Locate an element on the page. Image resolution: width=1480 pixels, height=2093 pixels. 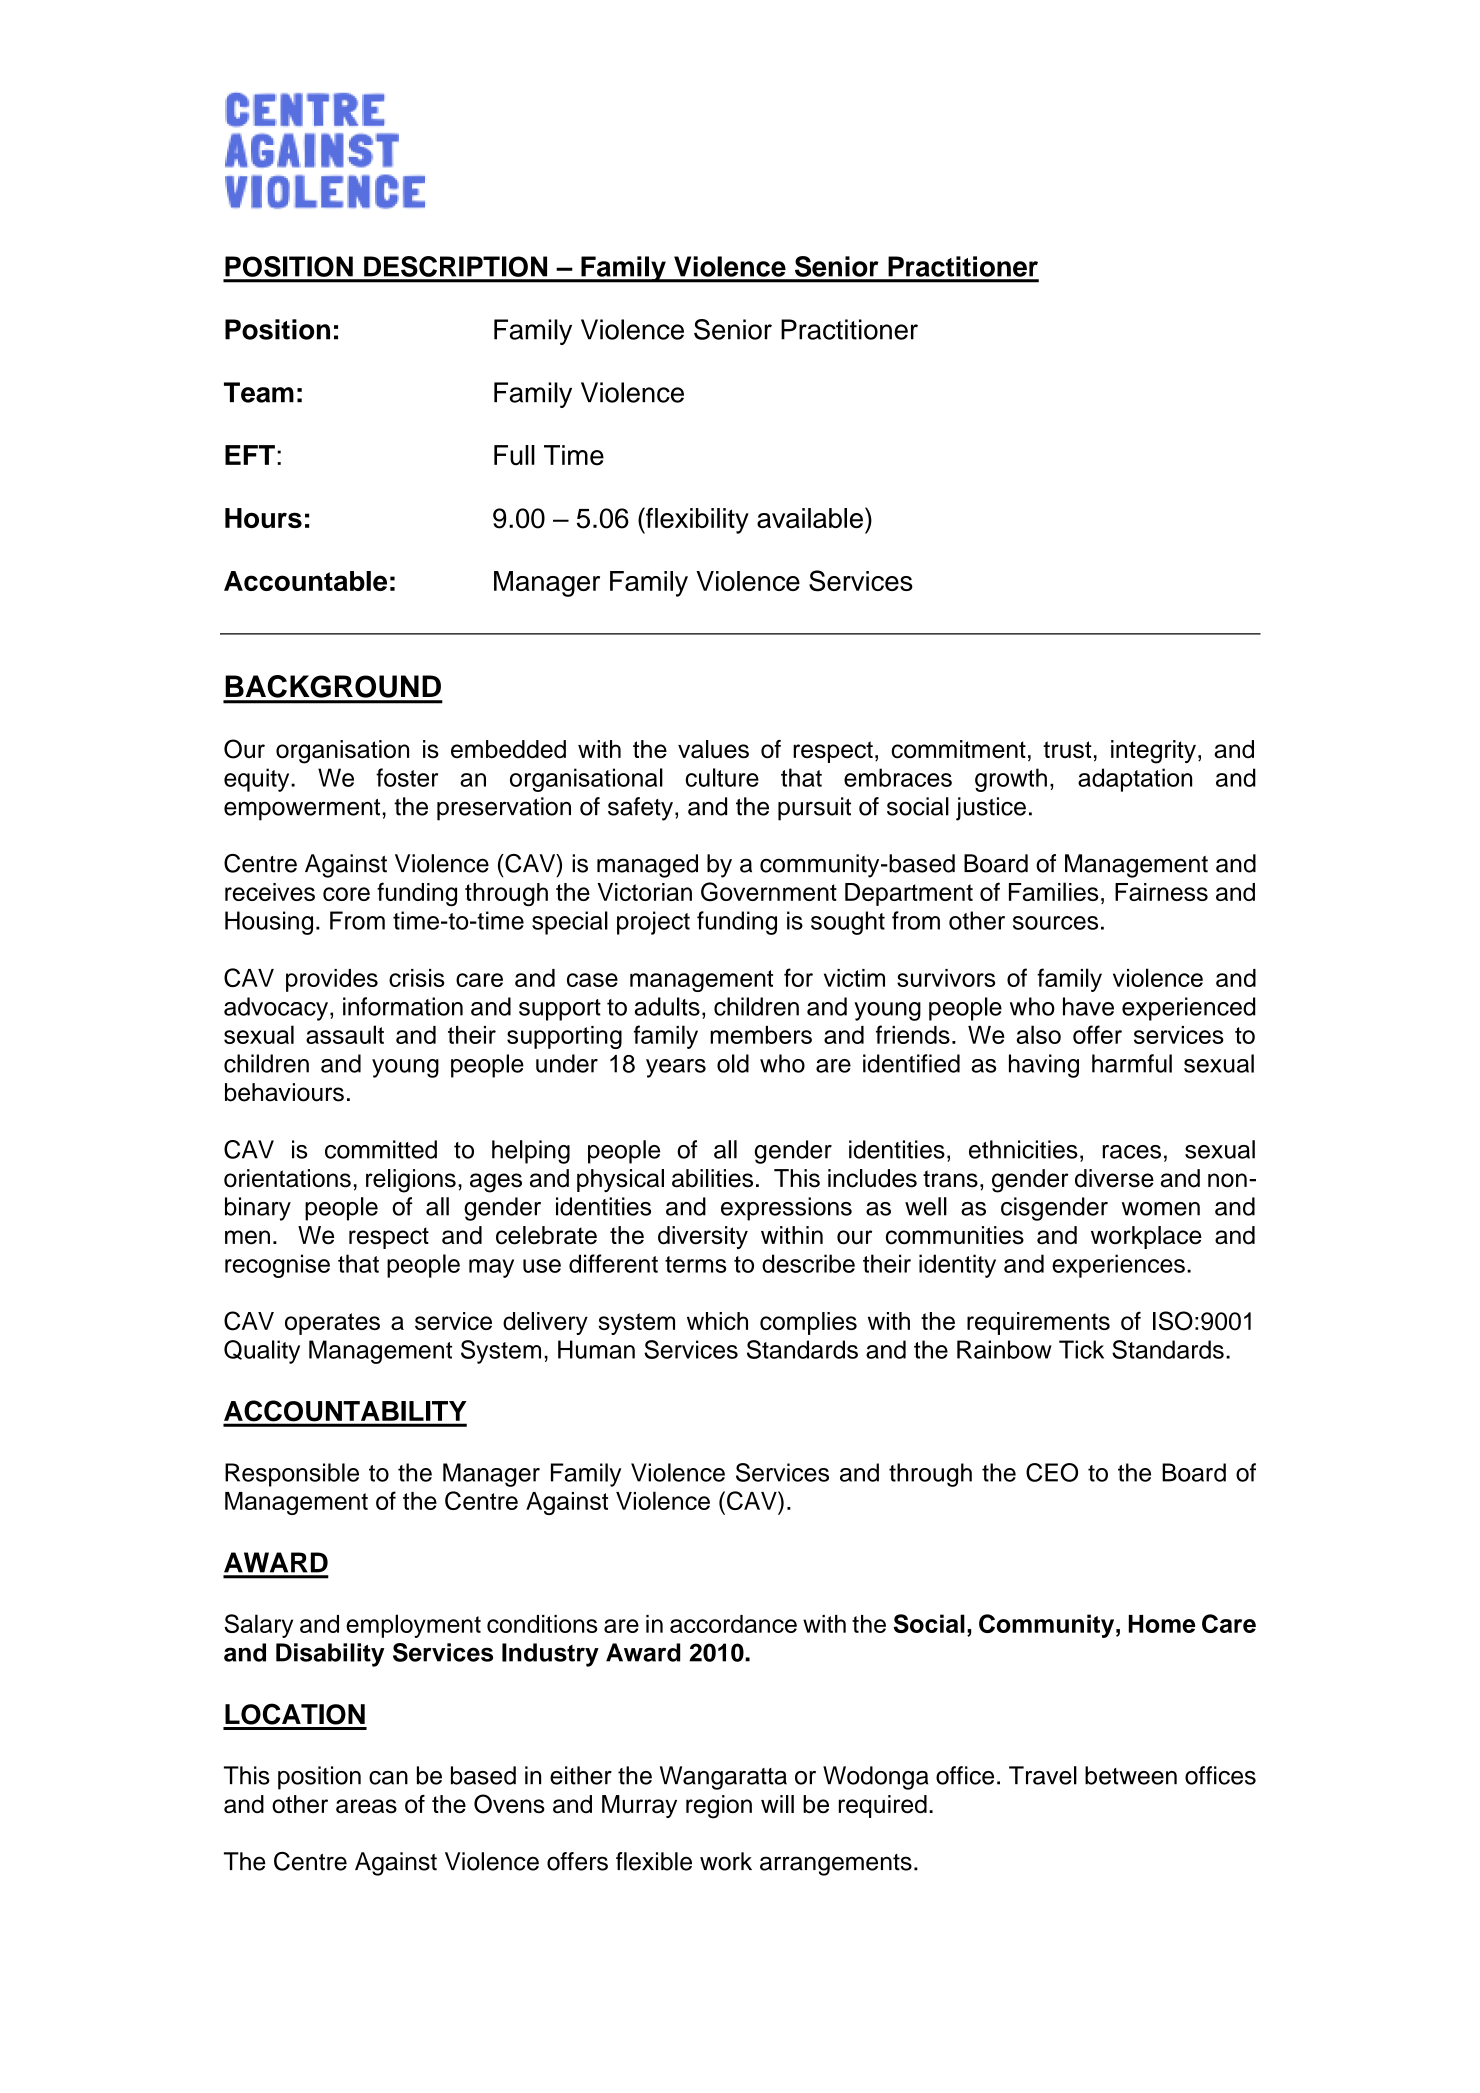
foster is located at coordinates (407, 777).
